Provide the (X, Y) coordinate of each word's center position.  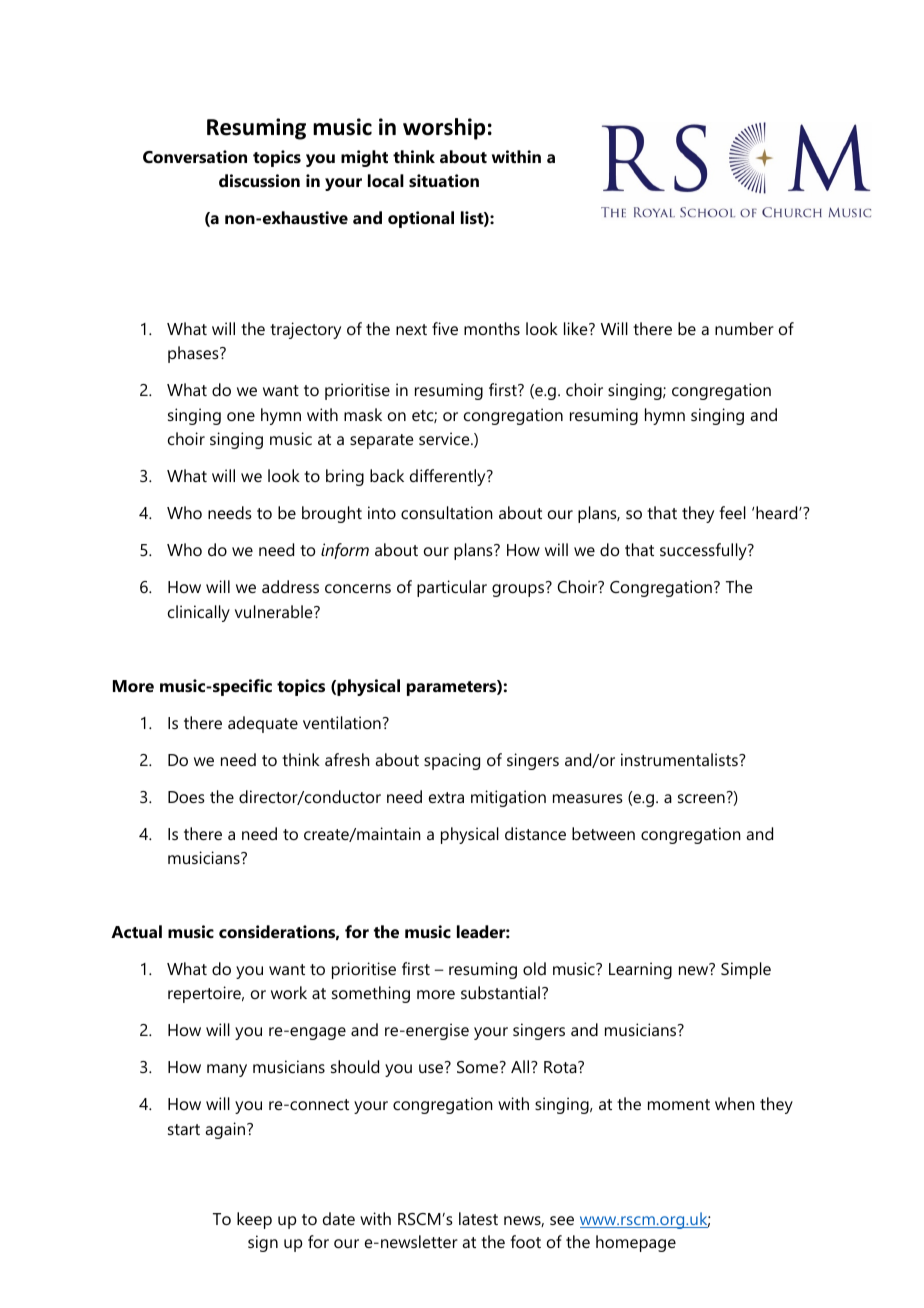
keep (254, 1220)
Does (186, 797)
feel (732, 512)
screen (701, 798)
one (241, 416)
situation (444, 180)
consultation (447, 512)
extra (446, 797)
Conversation (195, 156)
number (744, 328)
